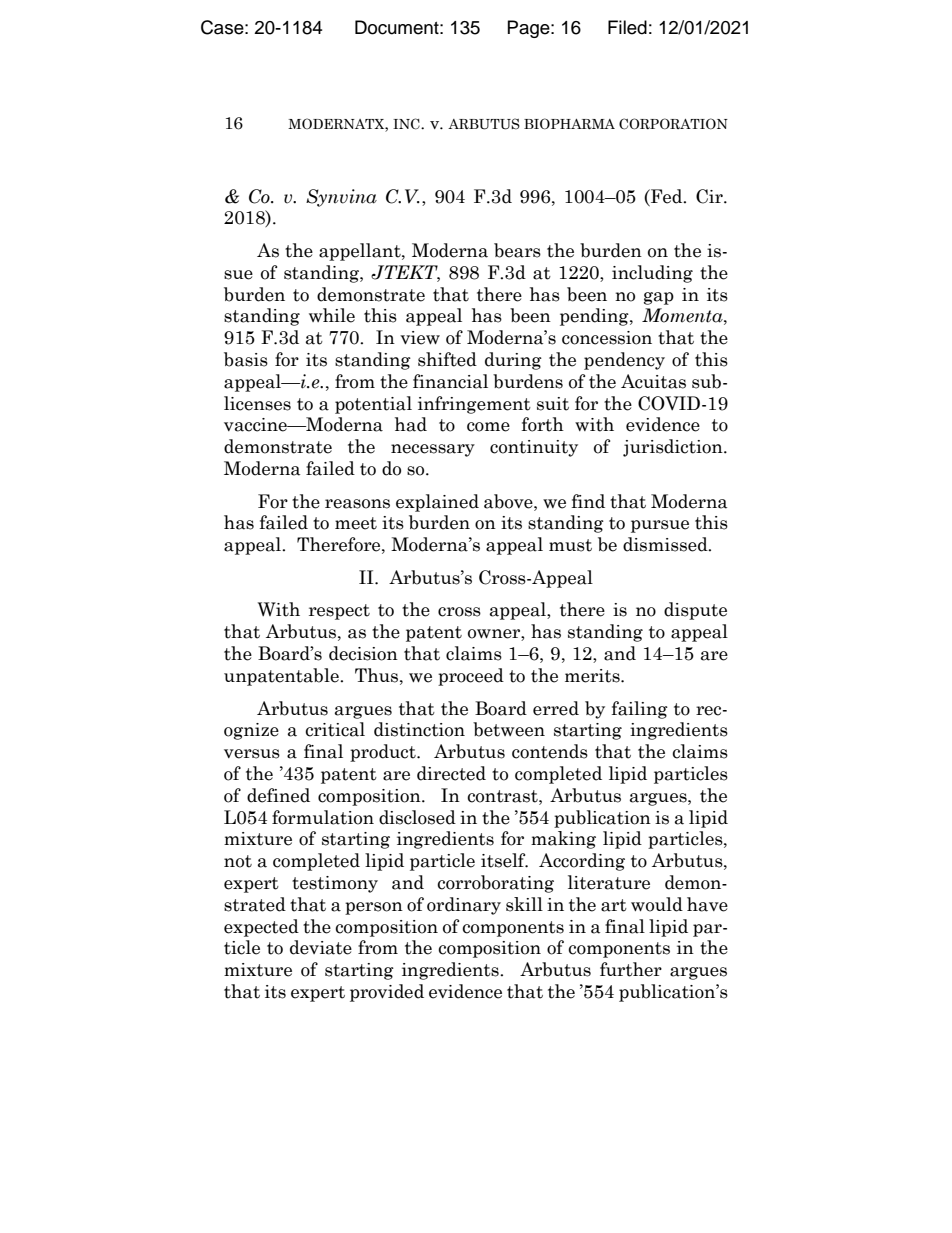 This screenshot has width=952, height=1233. Describe the element at coordinates (509, 729) in the screenshot. I see `between` at that location.
